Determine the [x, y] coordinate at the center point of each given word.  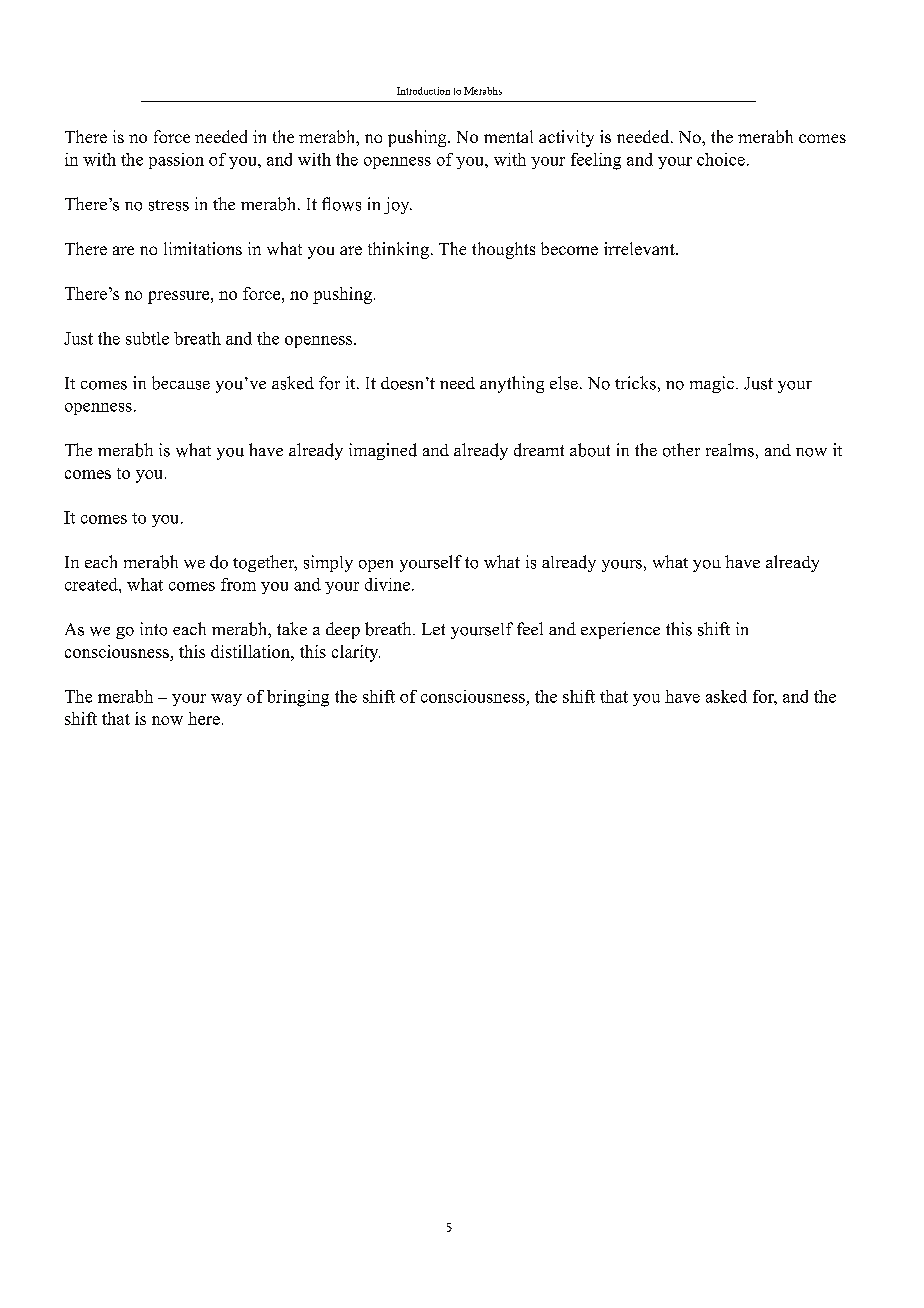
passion [176, 161]
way [226, 700]
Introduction [423, 91]
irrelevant [640, 248]
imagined [383, 451]
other [681, 450]
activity [566, 138]
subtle [147, 338]
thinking [398, 250]
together [265, 563]
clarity [356, 653]
